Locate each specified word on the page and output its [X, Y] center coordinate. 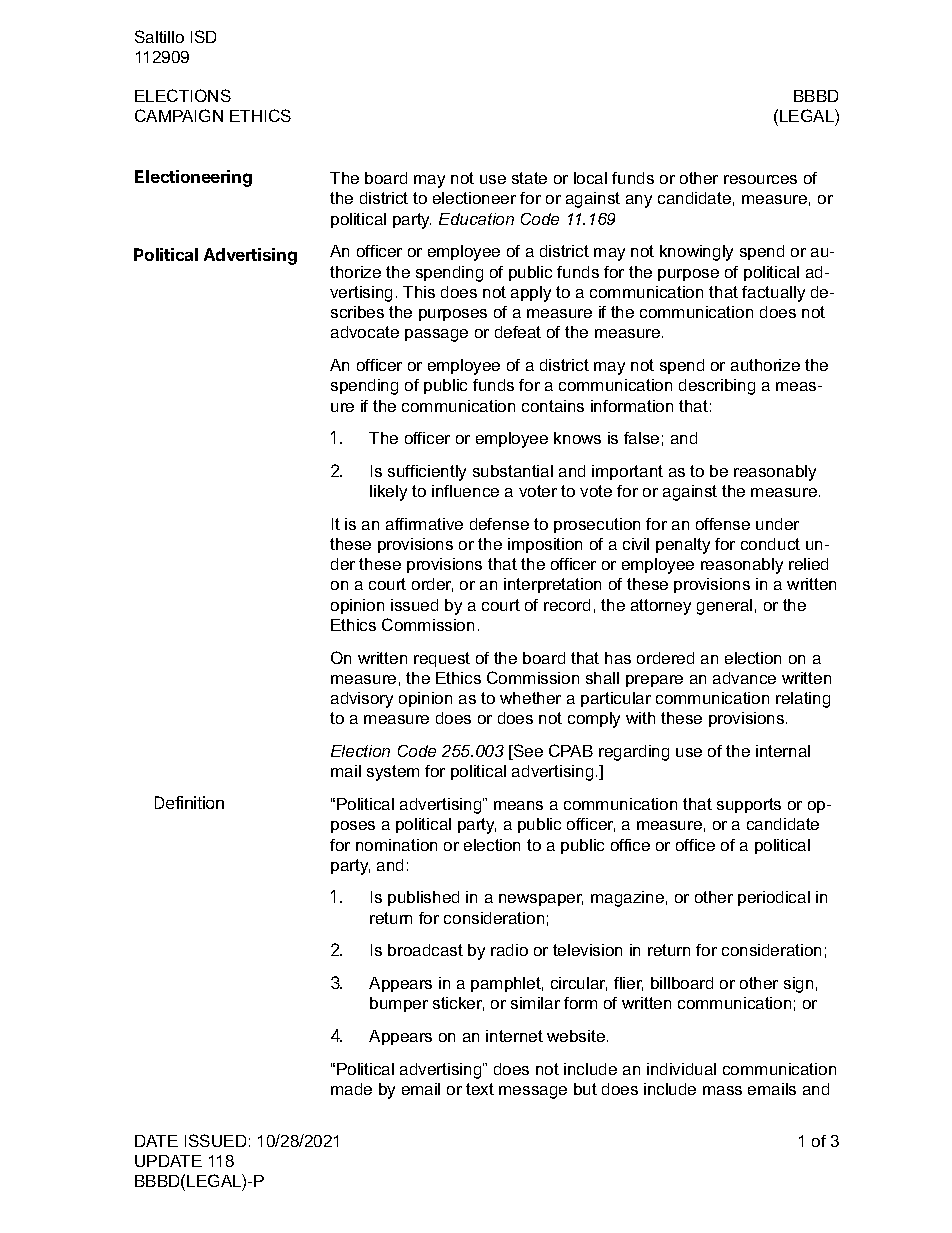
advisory [362, 700]
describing [717, 387]
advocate [365, 332]
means [518, 805]
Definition [189, 802]
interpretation [552, 585]
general [724, 607]
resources [760, 179]
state [529, 178]
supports [749, 805]
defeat [518, 332]
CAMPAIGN [179, 115]
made [351, 1089]
